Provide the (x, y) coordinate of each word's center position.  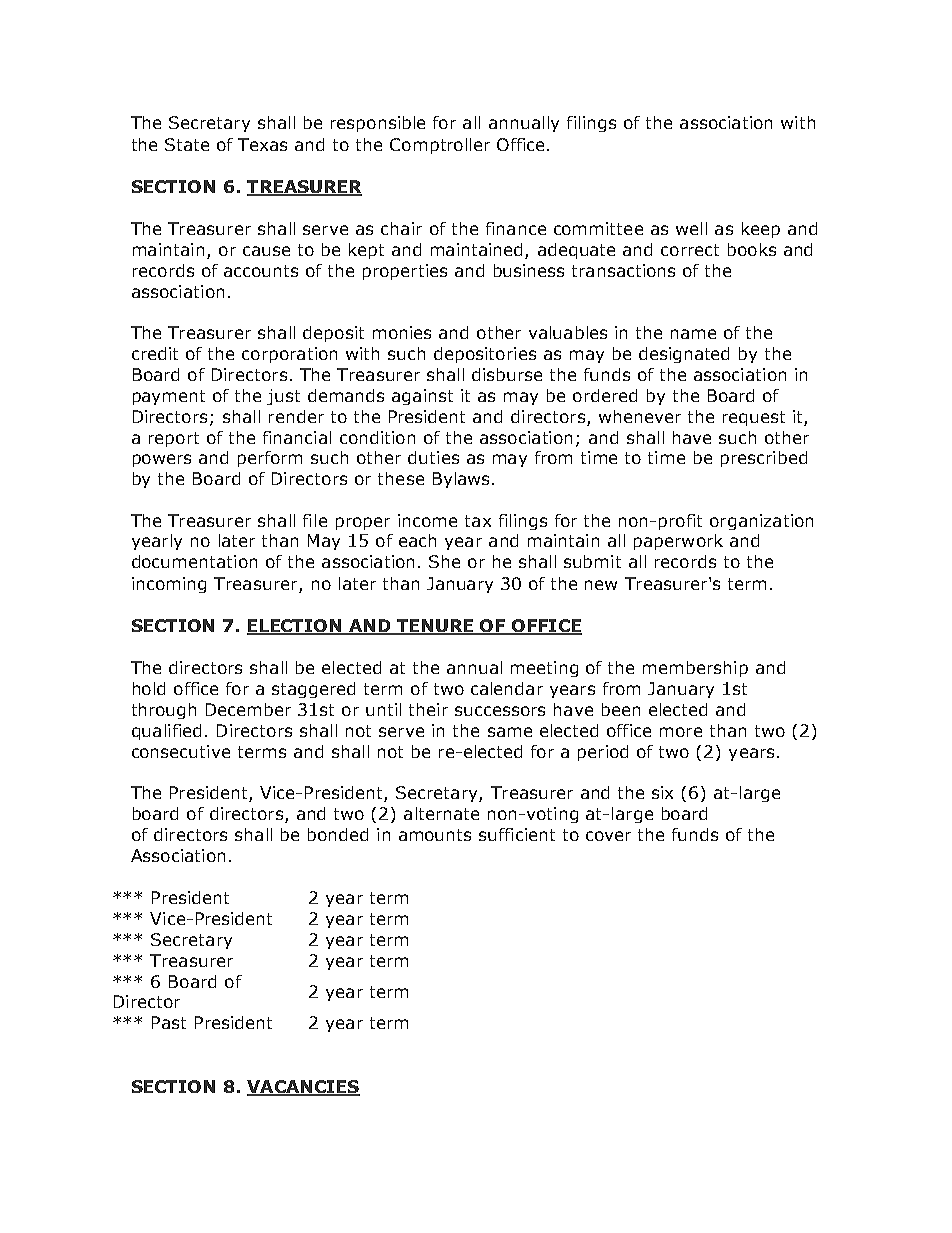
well (691, 228)
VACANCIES (303, 1088)
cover (608, 836)
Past (169, 1022)
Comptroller (440, 146)
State (187, 144)
